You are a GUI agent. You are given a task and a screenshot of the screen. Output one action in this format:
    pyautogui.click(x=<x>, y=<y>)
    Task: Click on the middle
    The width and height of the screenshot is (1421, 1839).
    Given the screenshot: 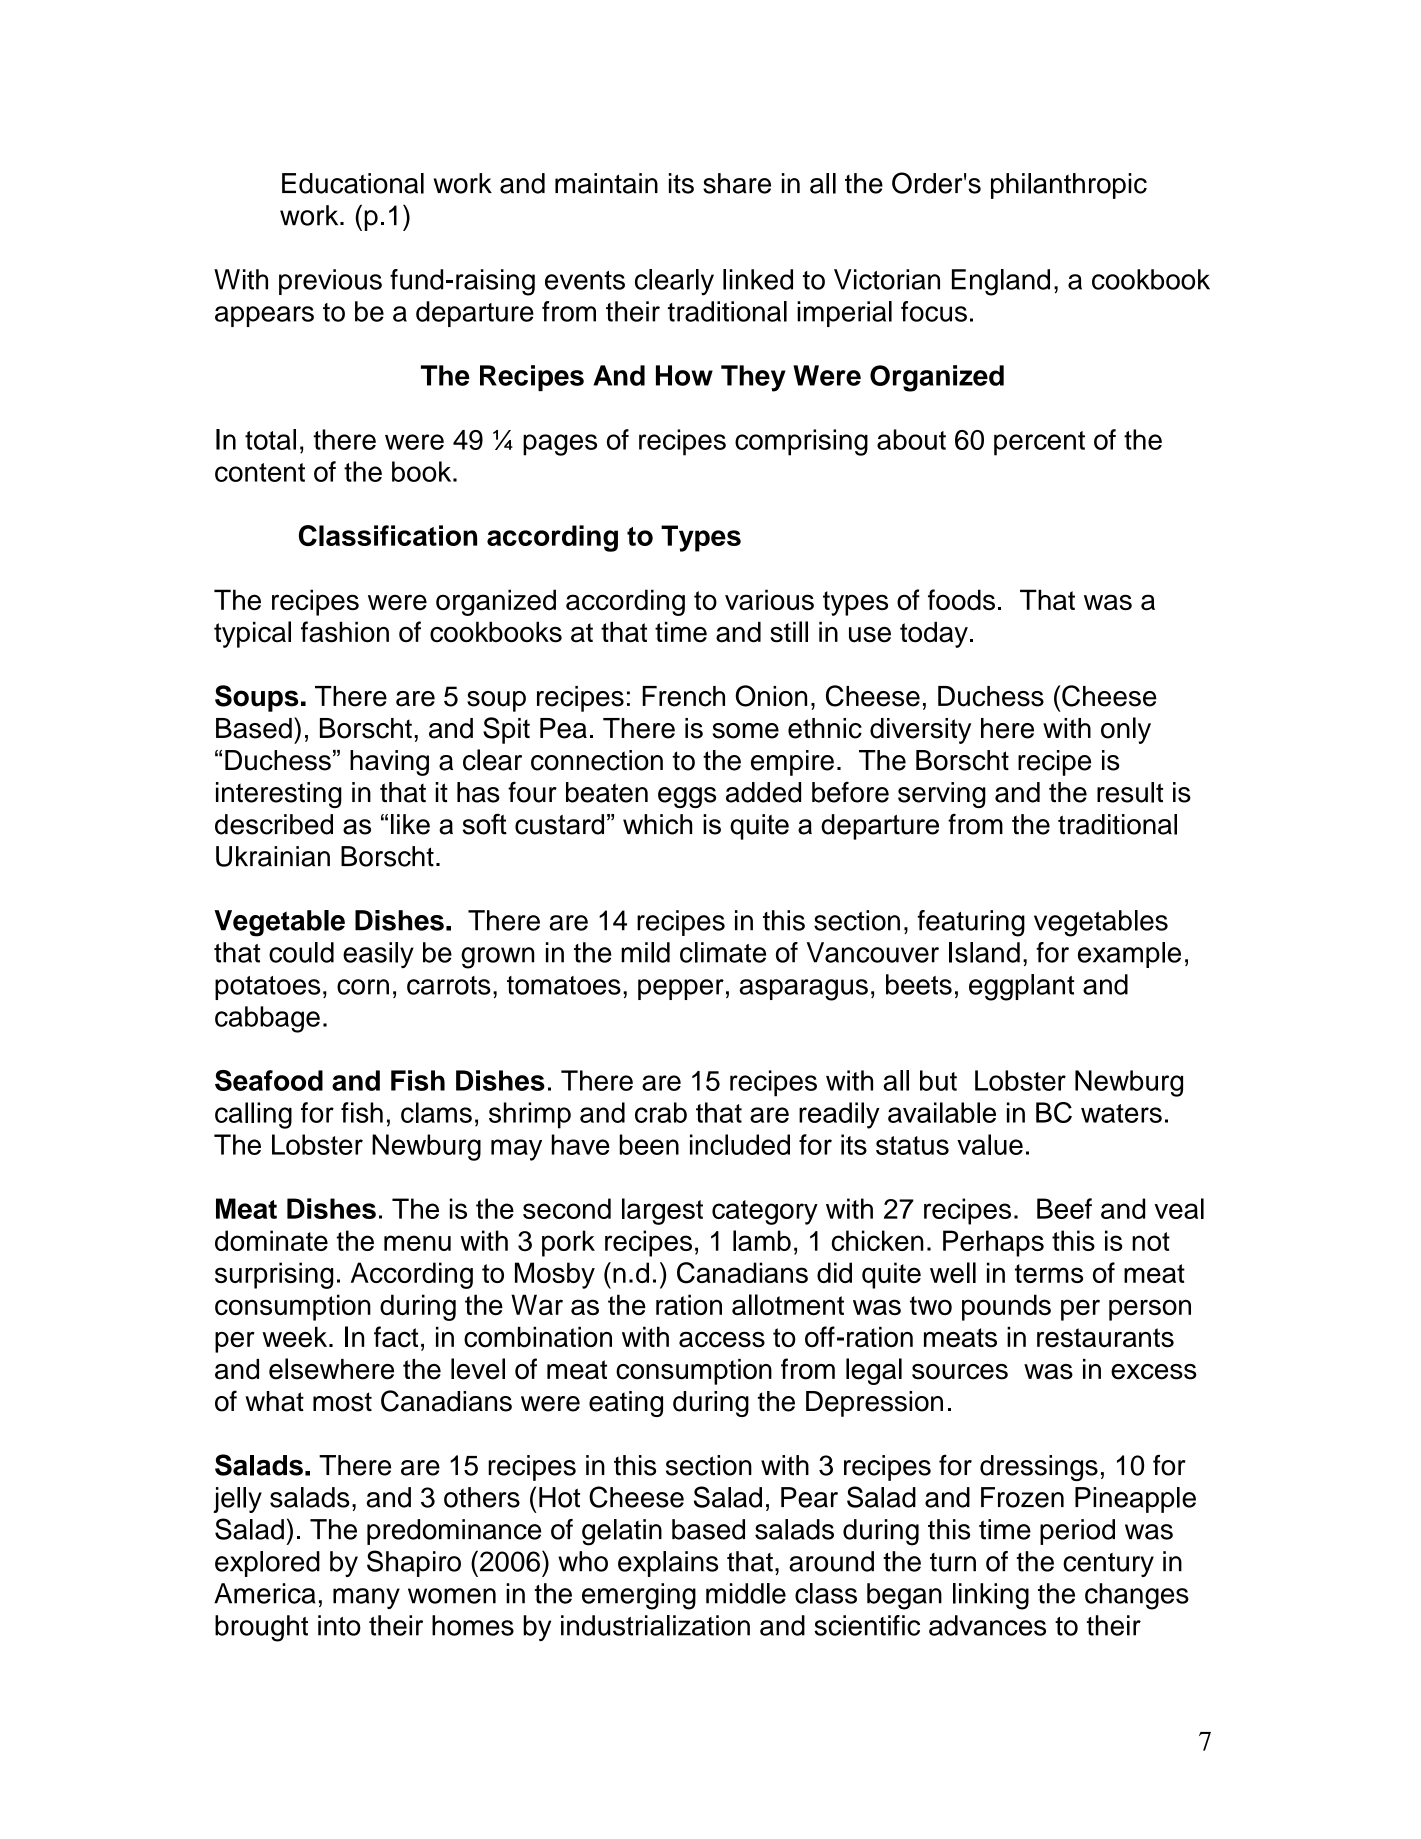 What is the action you would take?
    pyautogui.click(x=746, y=1593)
